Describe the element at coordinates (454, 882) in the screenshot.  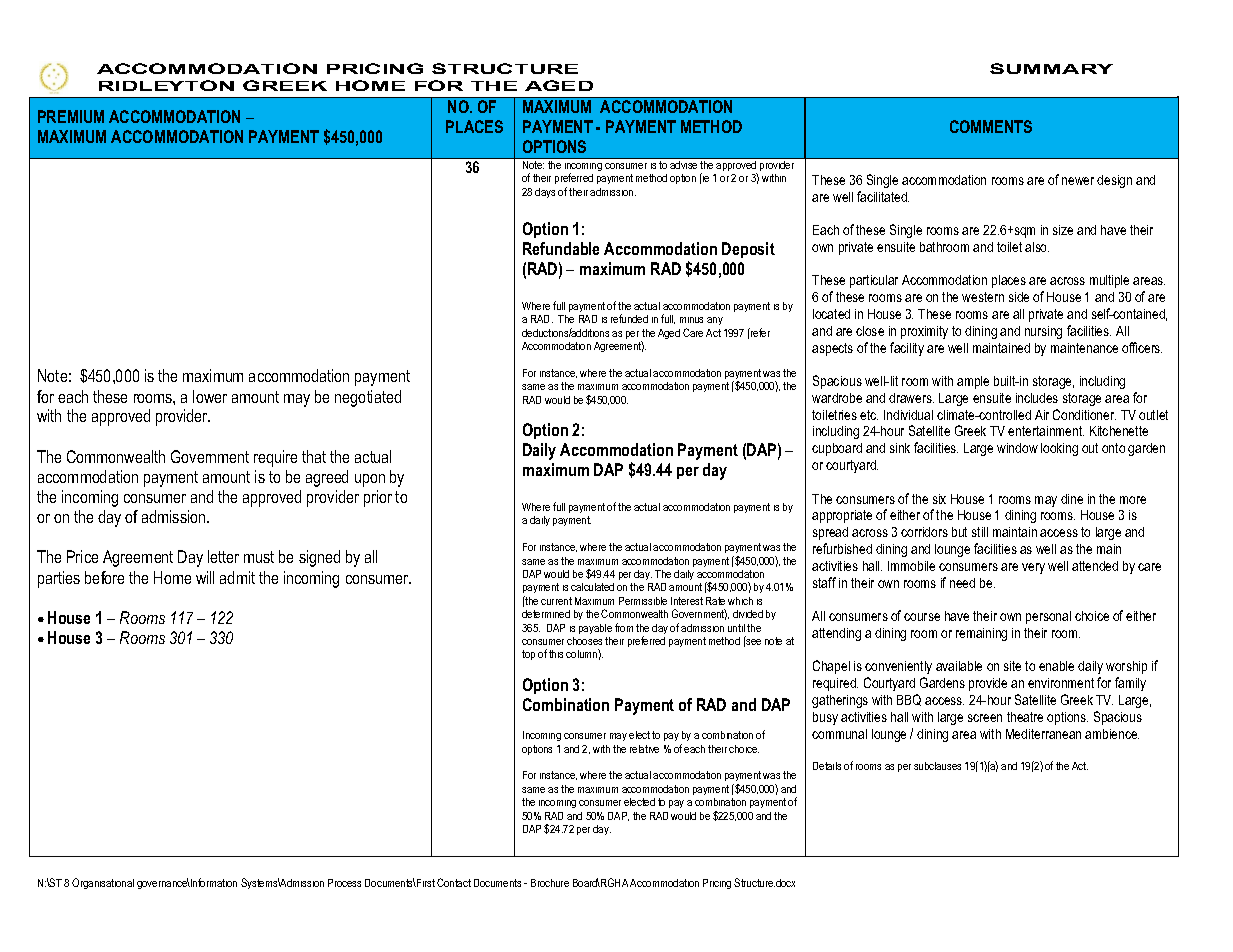
I see `Contact` at that location.
